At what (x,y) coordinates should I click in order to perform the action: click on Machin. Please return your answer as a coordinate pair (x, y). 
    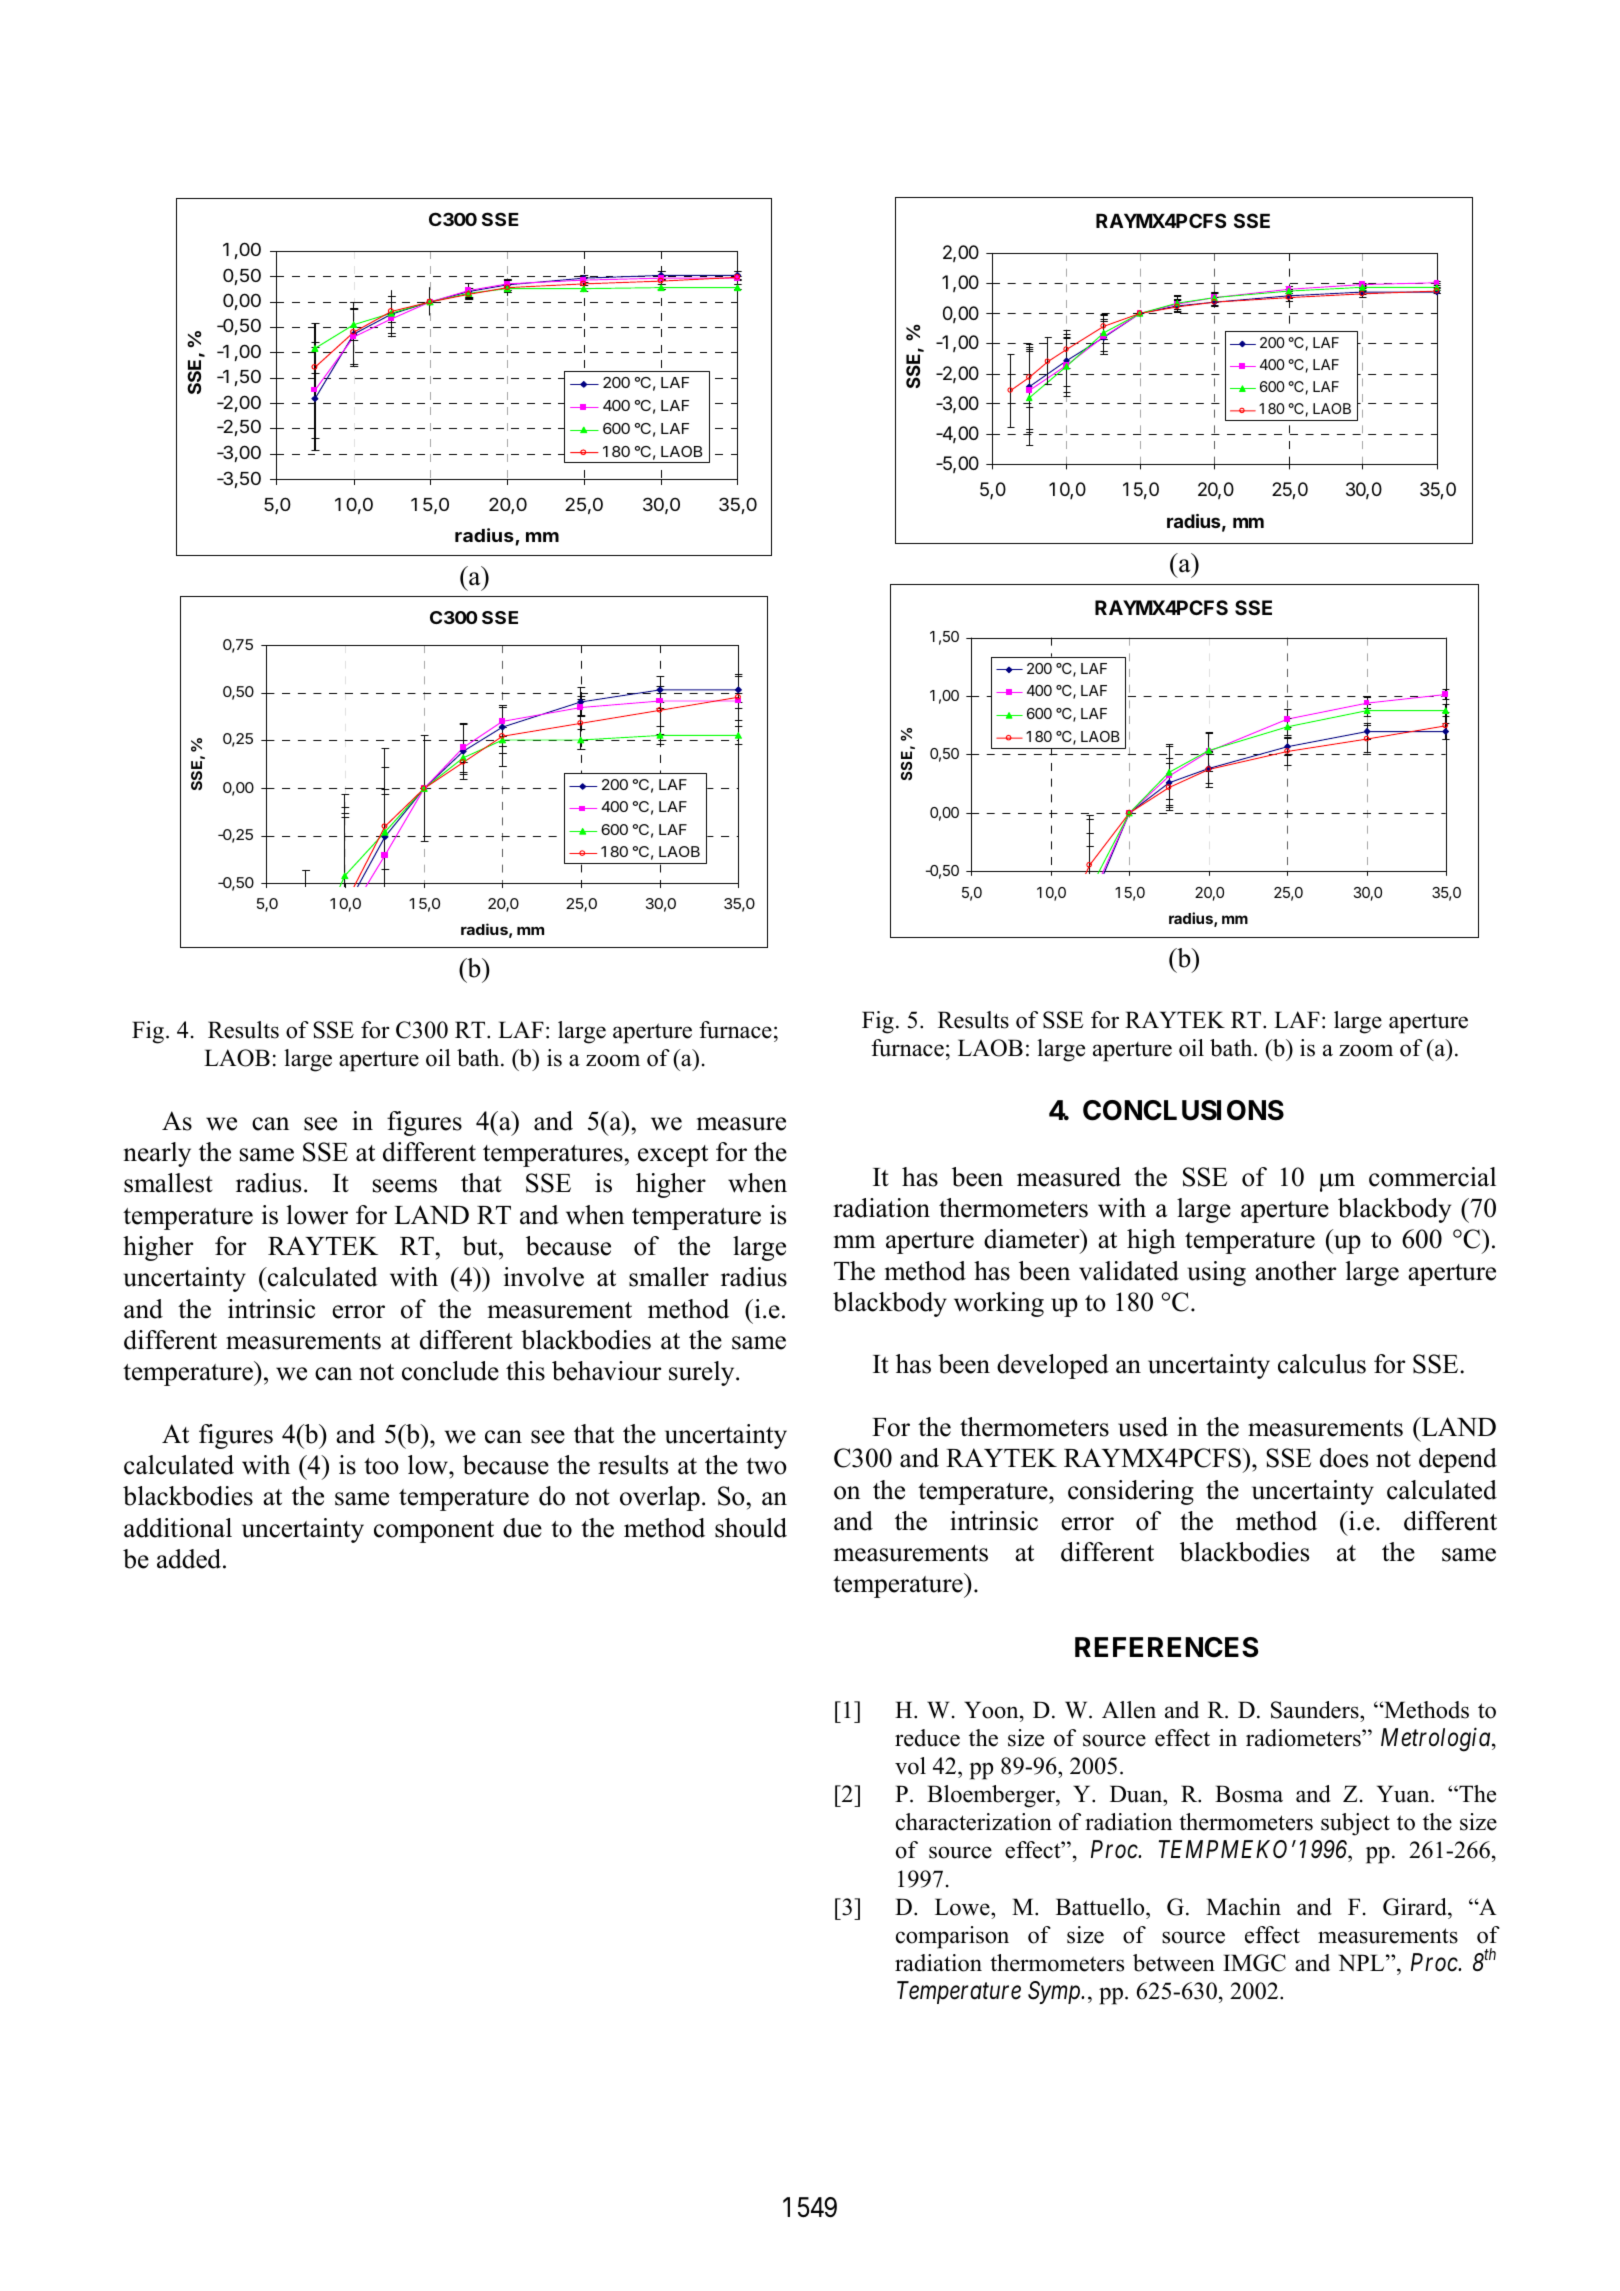
    Looking at the image, I should click on (1243, 1907).
